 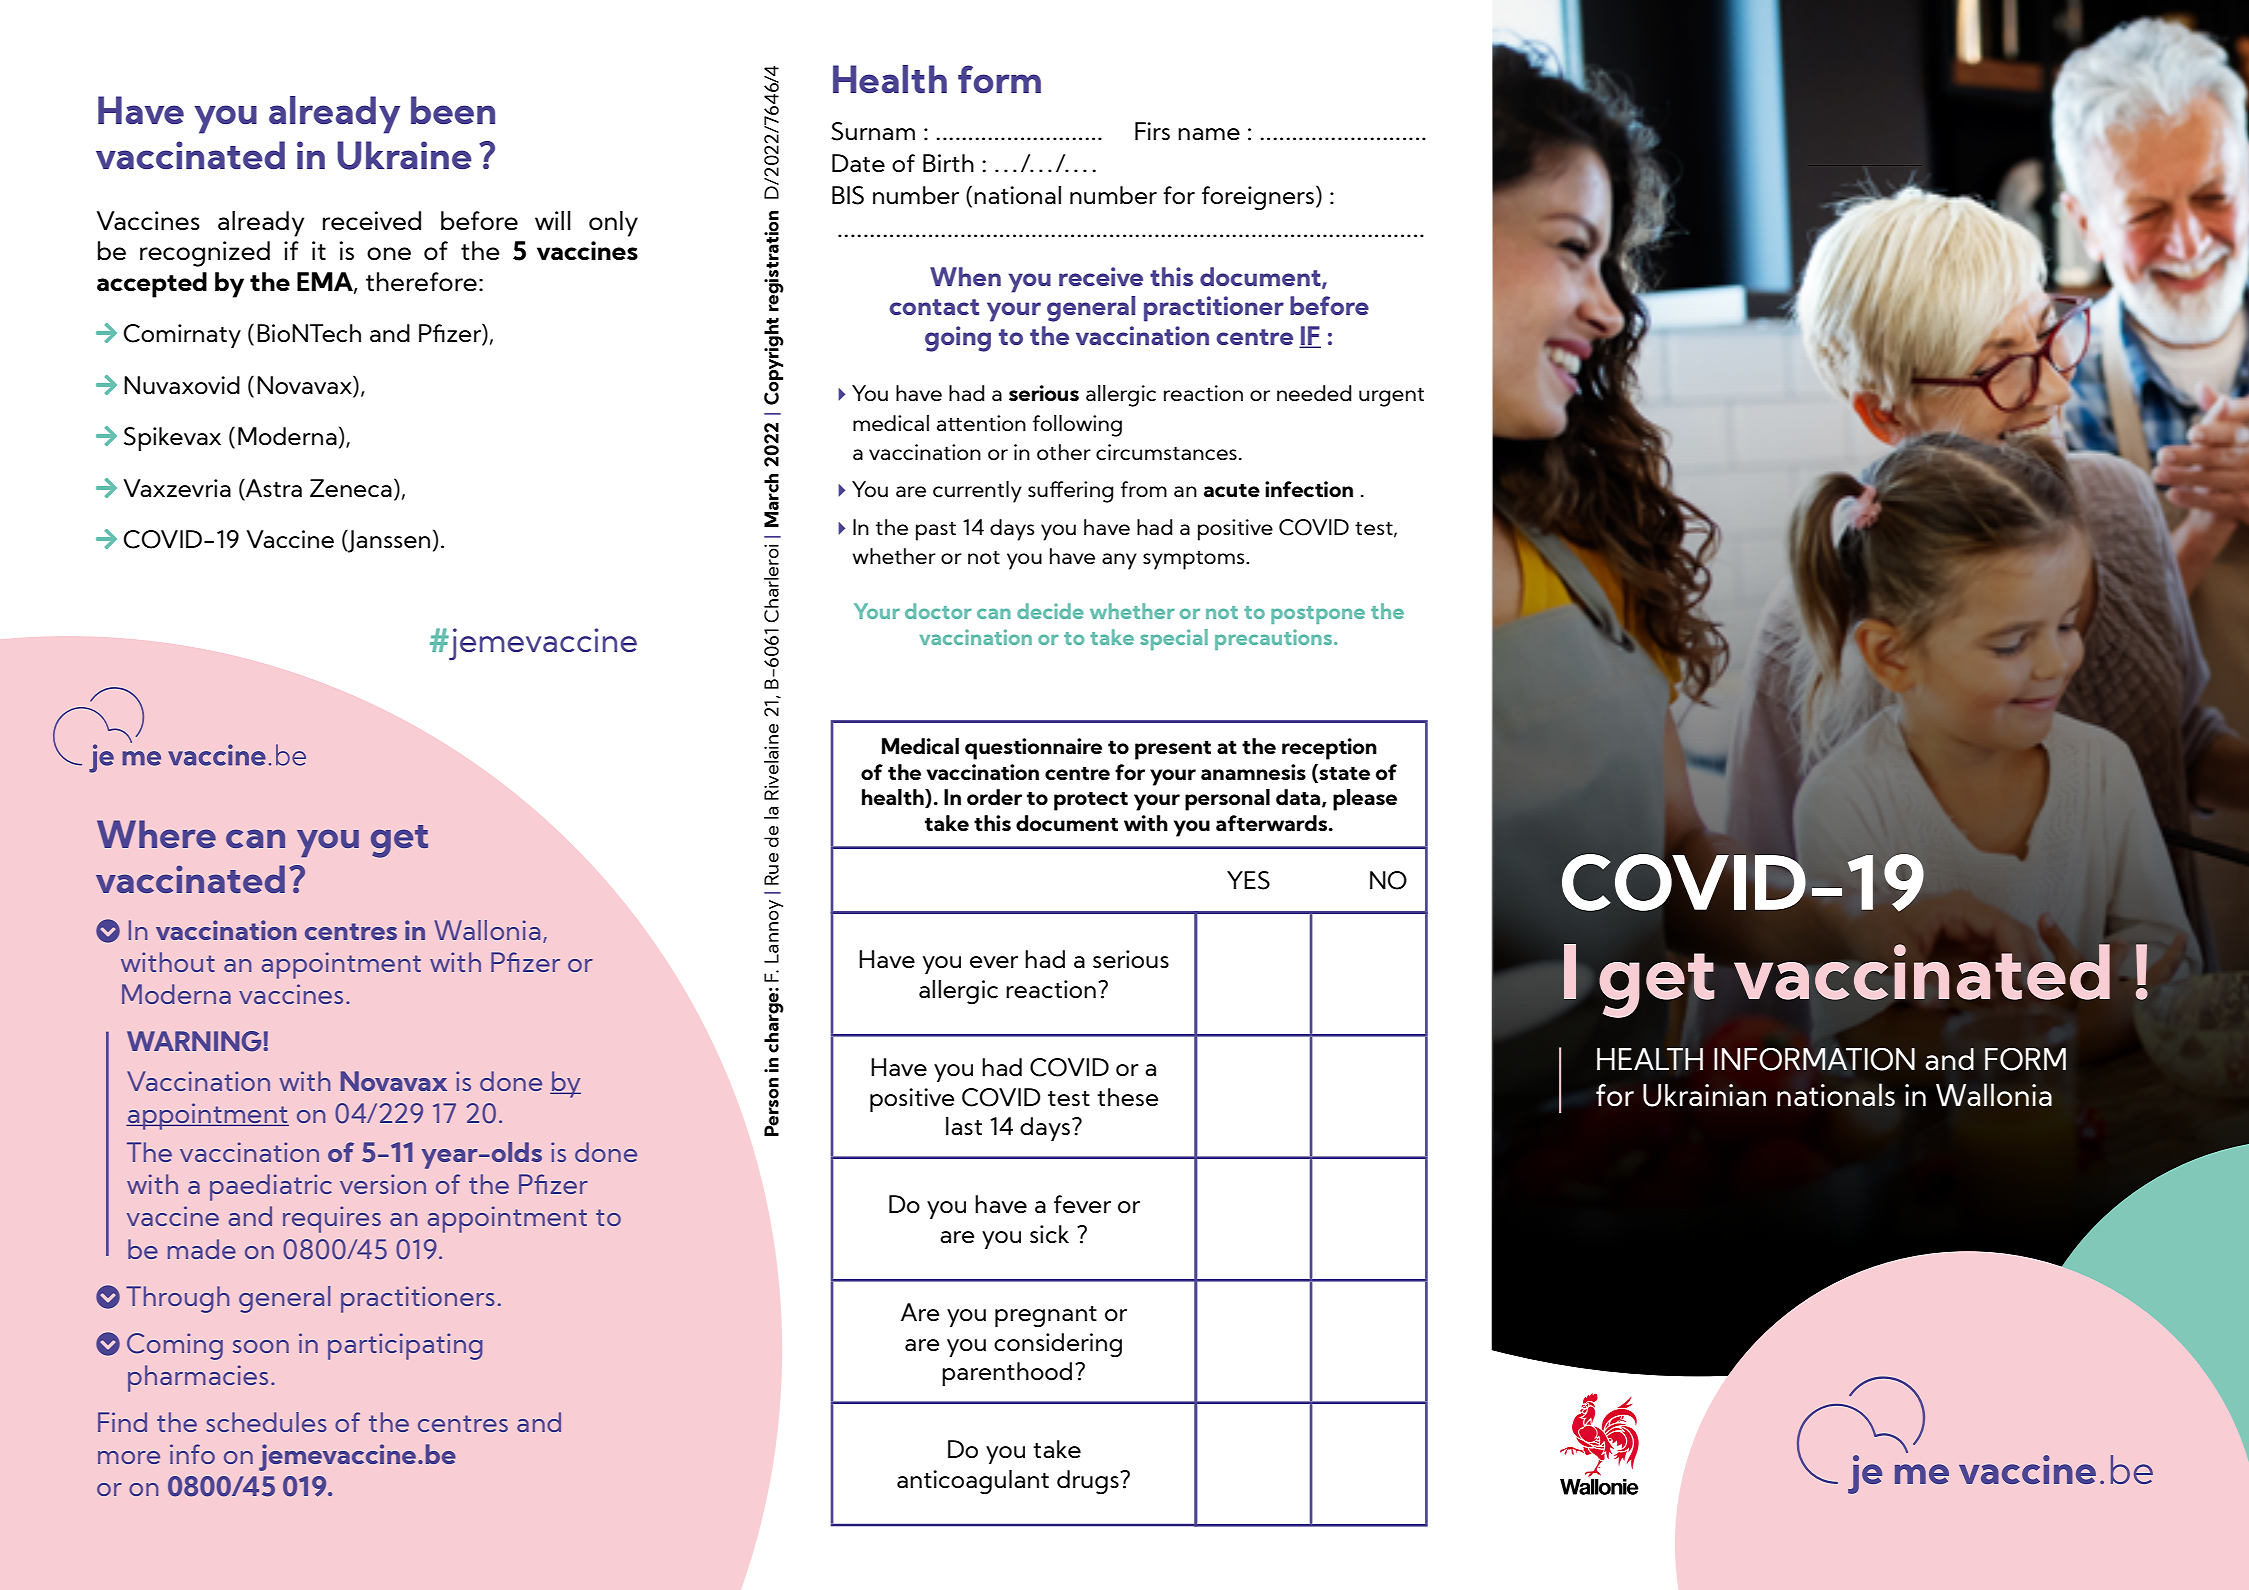 I want to click on been, so click(x=453, y=110).
